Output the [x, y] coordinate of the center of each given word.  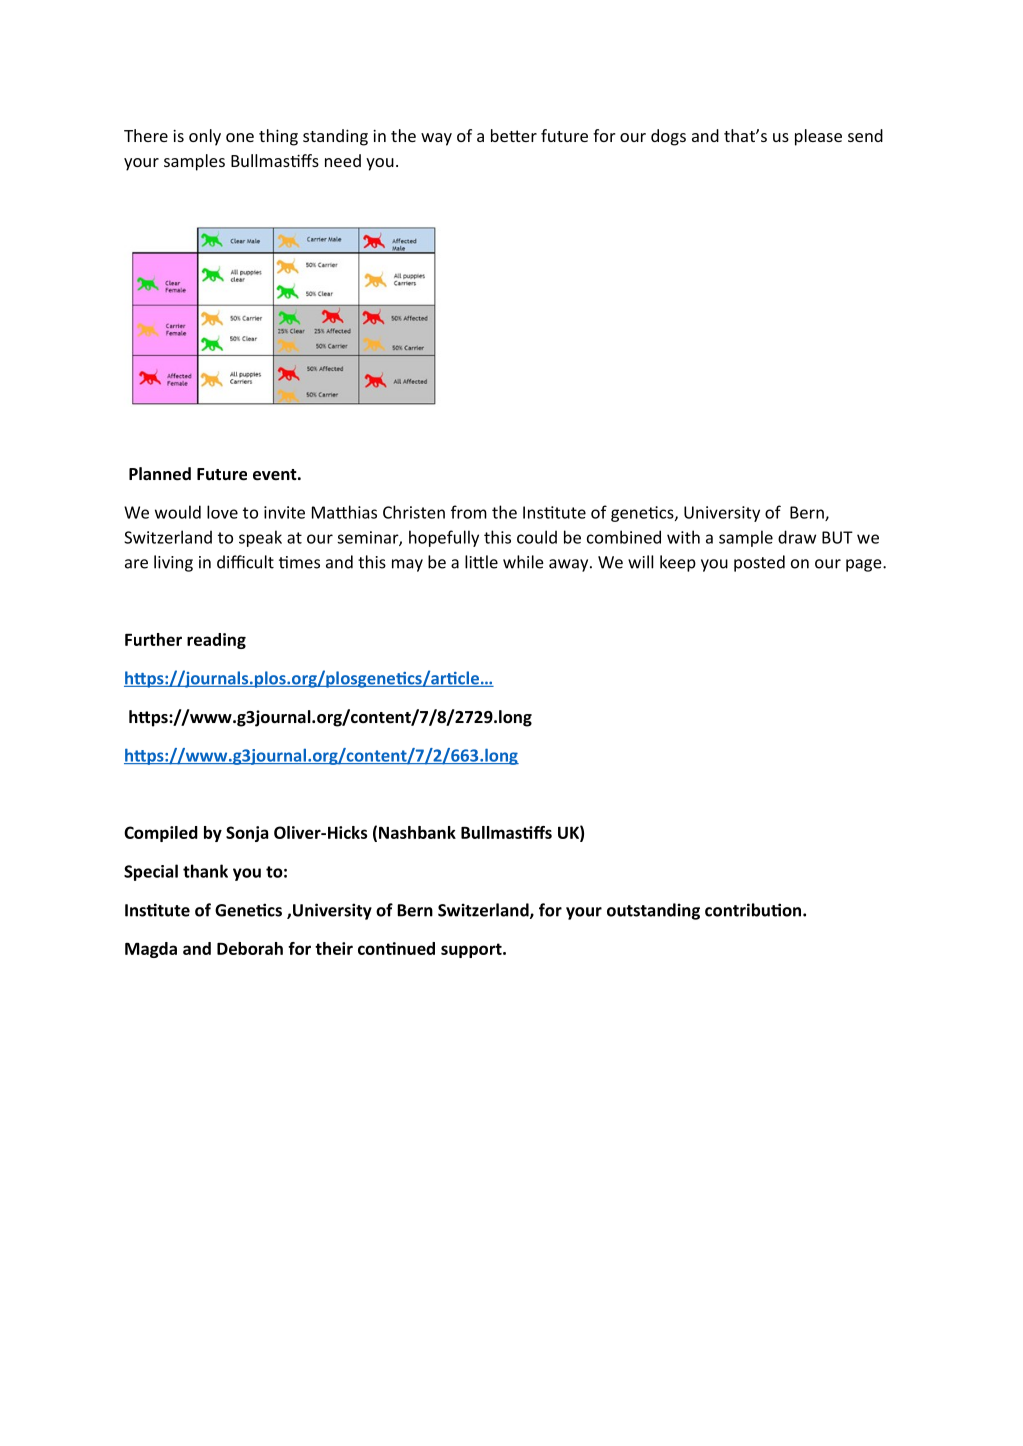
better [514, 135]
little [481, 562]
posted [759, 563]
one [240, 137]
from [469, 512]
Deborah [250, 948]
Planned [160, 474]
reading [216, 641]
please [818, 137]
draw [797, 537]
